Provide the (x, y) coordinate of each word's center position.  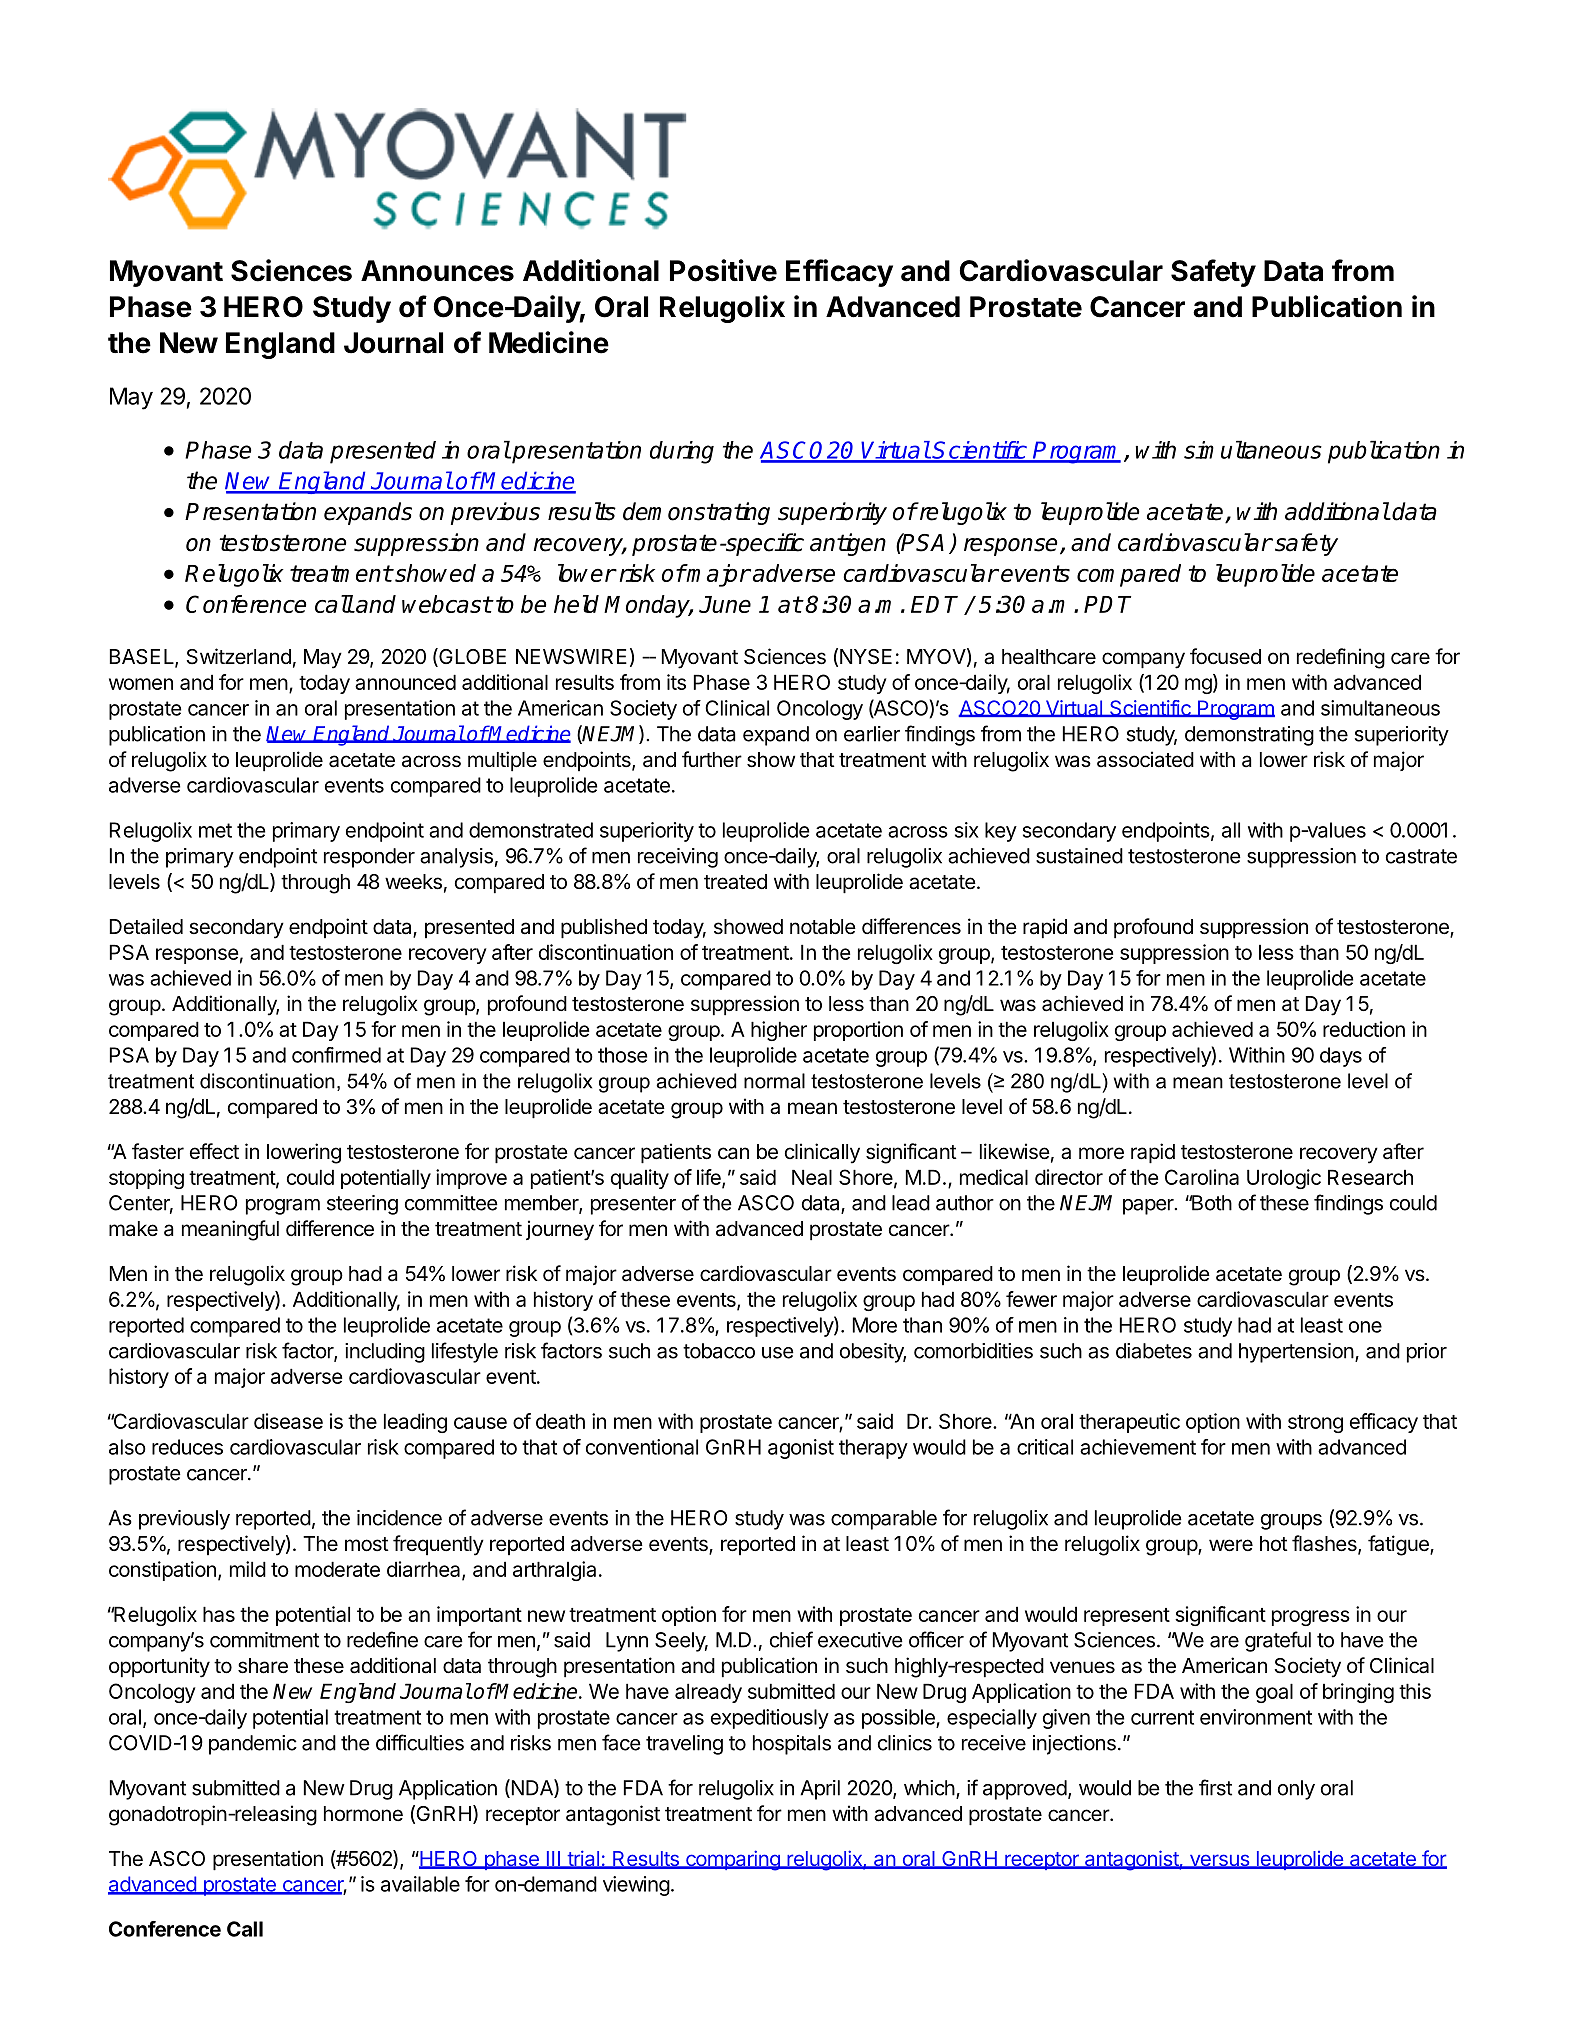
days (1341, 1057)
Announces (437, 271)
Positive (723, 270)
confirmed (336, 1055)
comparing (733, 1860)
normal (774, 1081)
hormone (363, 1813)
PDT (1107, 604)
